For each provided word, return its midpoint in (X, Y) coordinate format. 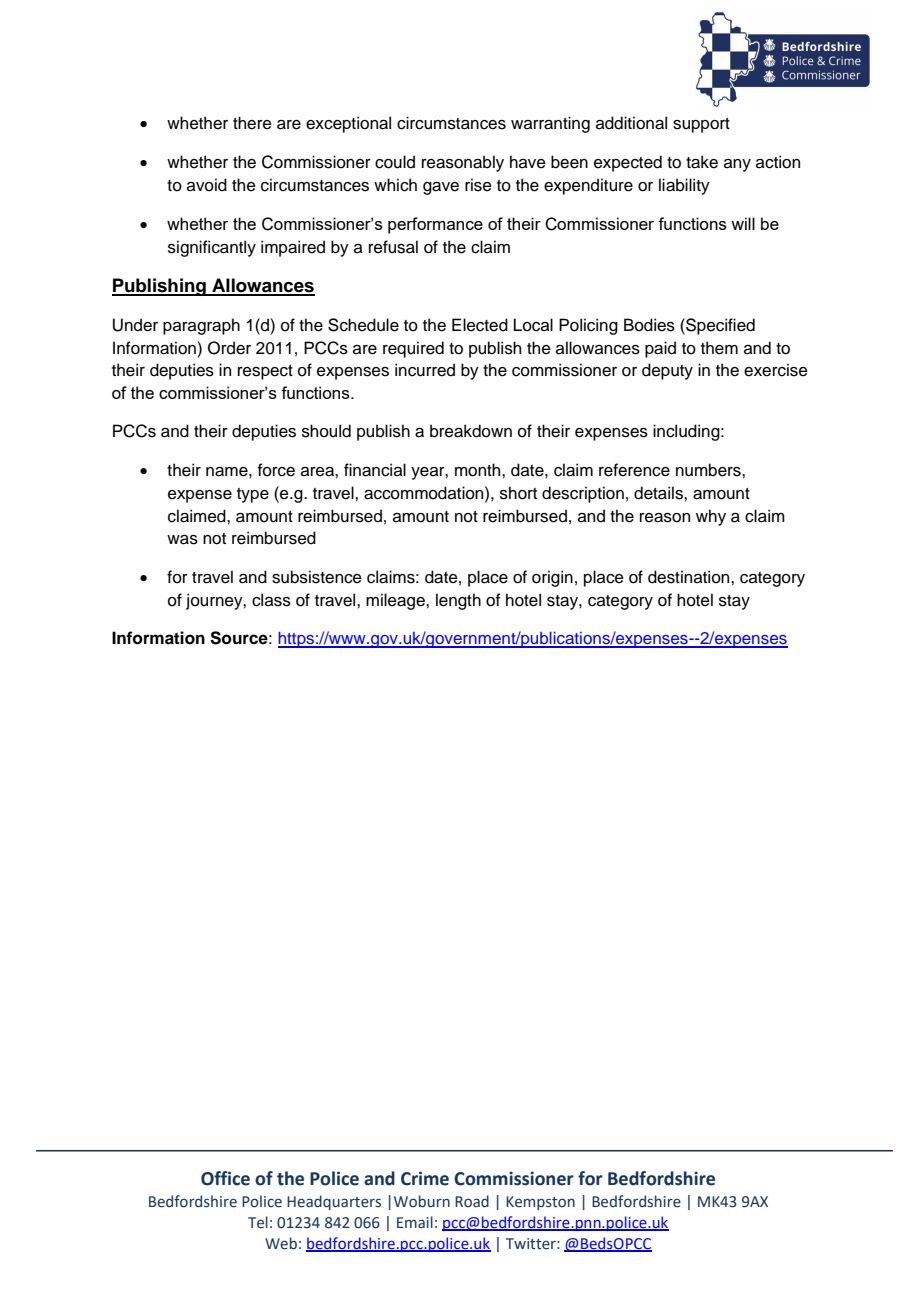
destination (690, 577)
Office (225, 1178)
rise (478, 185)
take (702, 162)
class (271, 600)
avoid (207, 185)
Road (472, 1201)
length (458, 601)
